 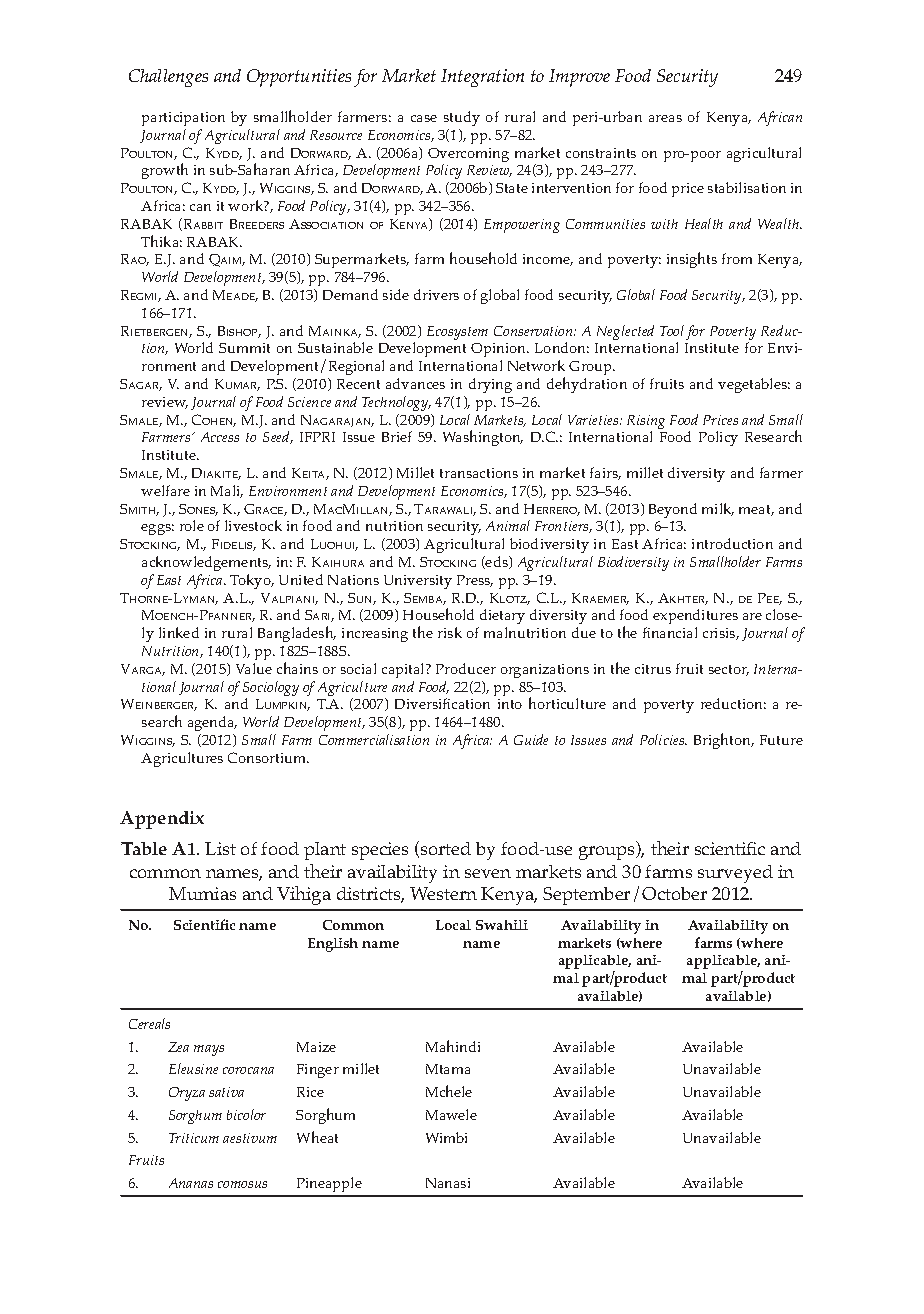 I want to click on Sociology, so click(x=271, y=690).
